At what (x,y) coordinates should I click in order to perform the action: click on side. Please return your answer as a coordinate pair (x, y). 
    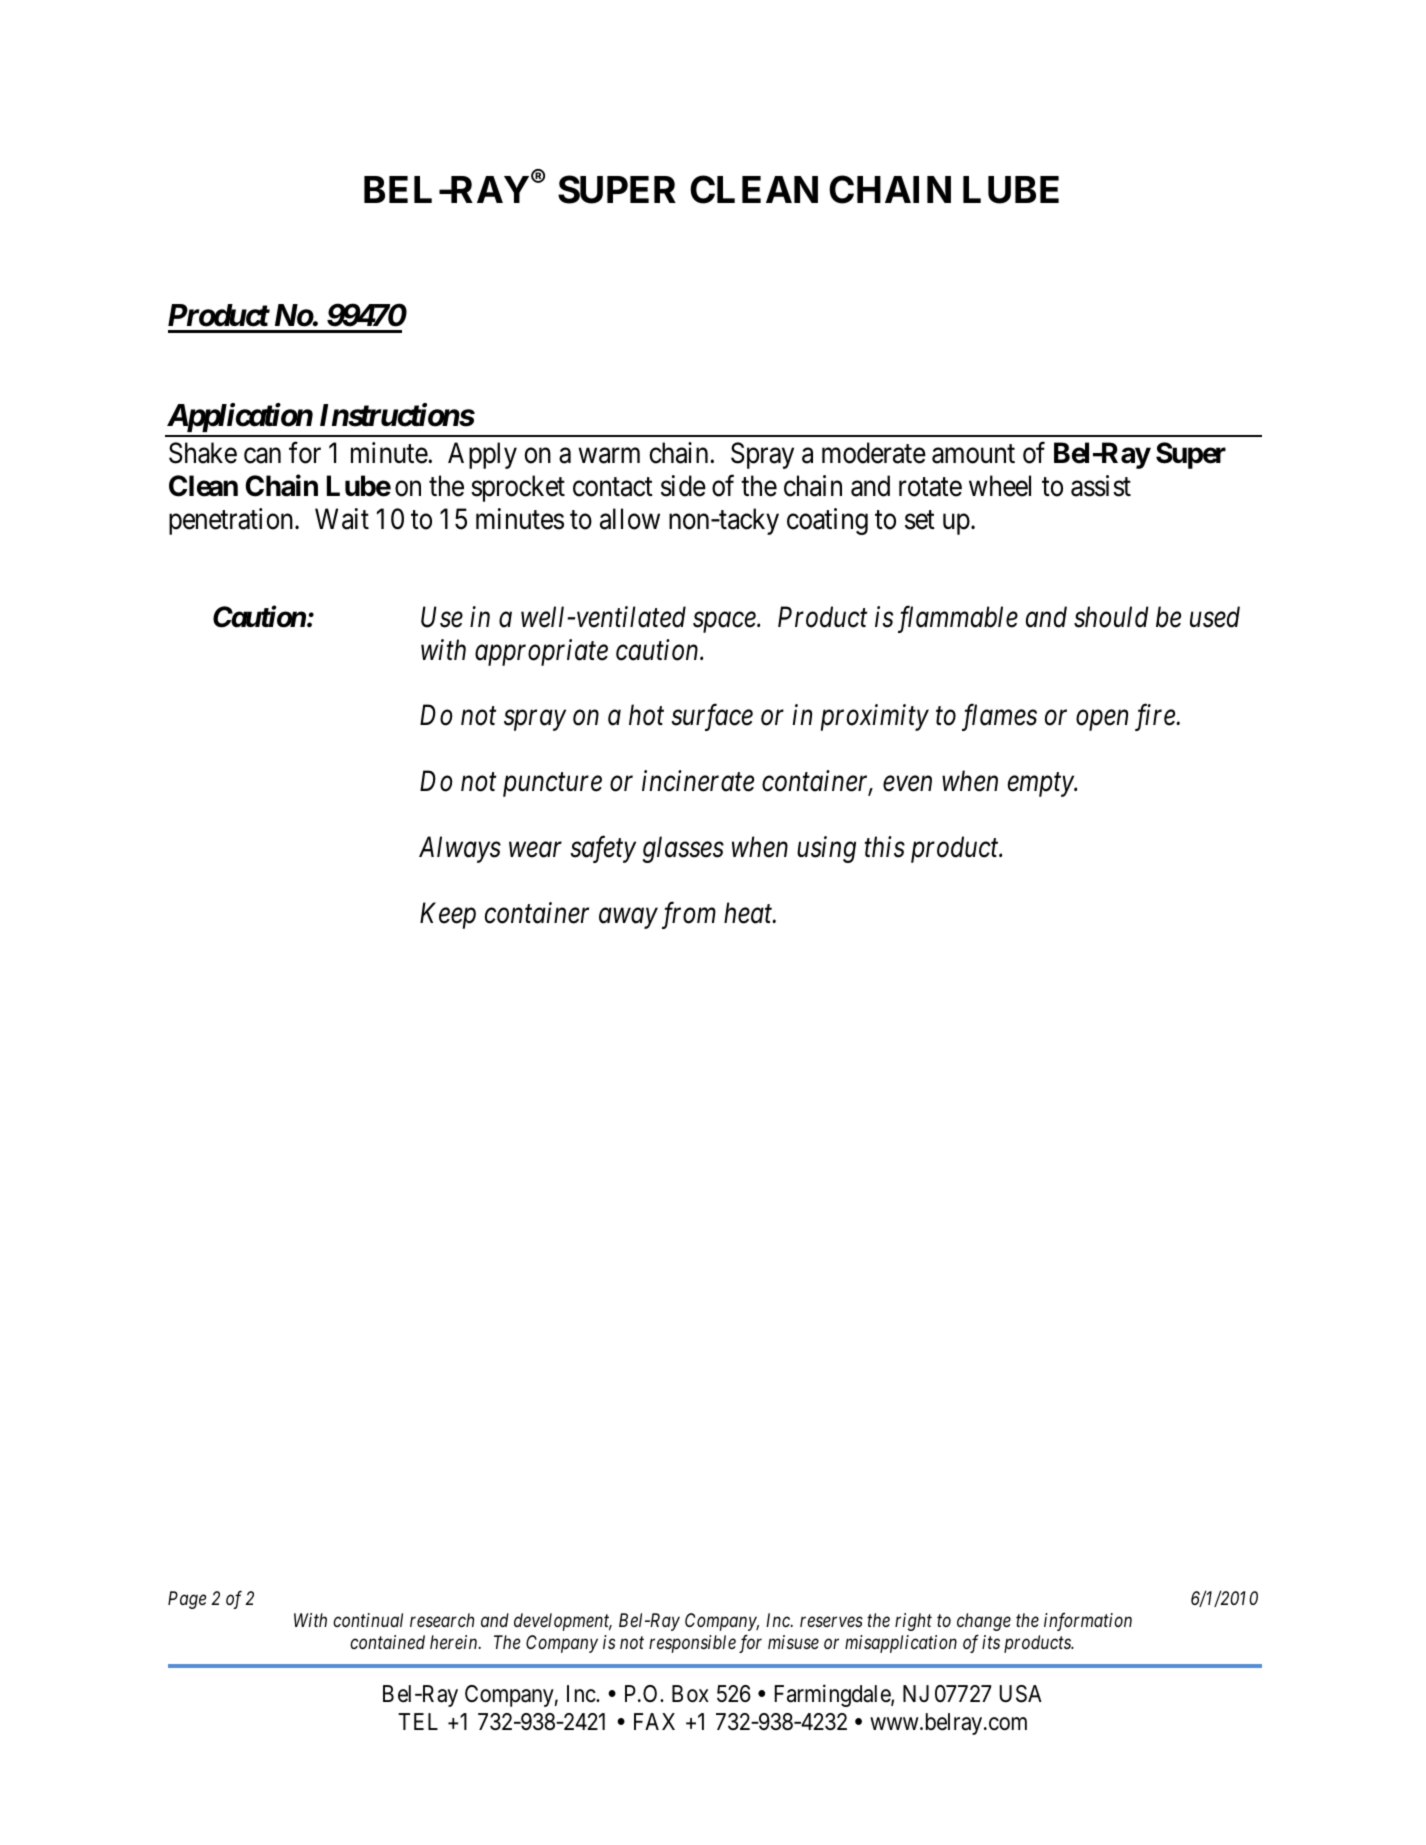
    Looking at the image, I should click on (683, 486).
